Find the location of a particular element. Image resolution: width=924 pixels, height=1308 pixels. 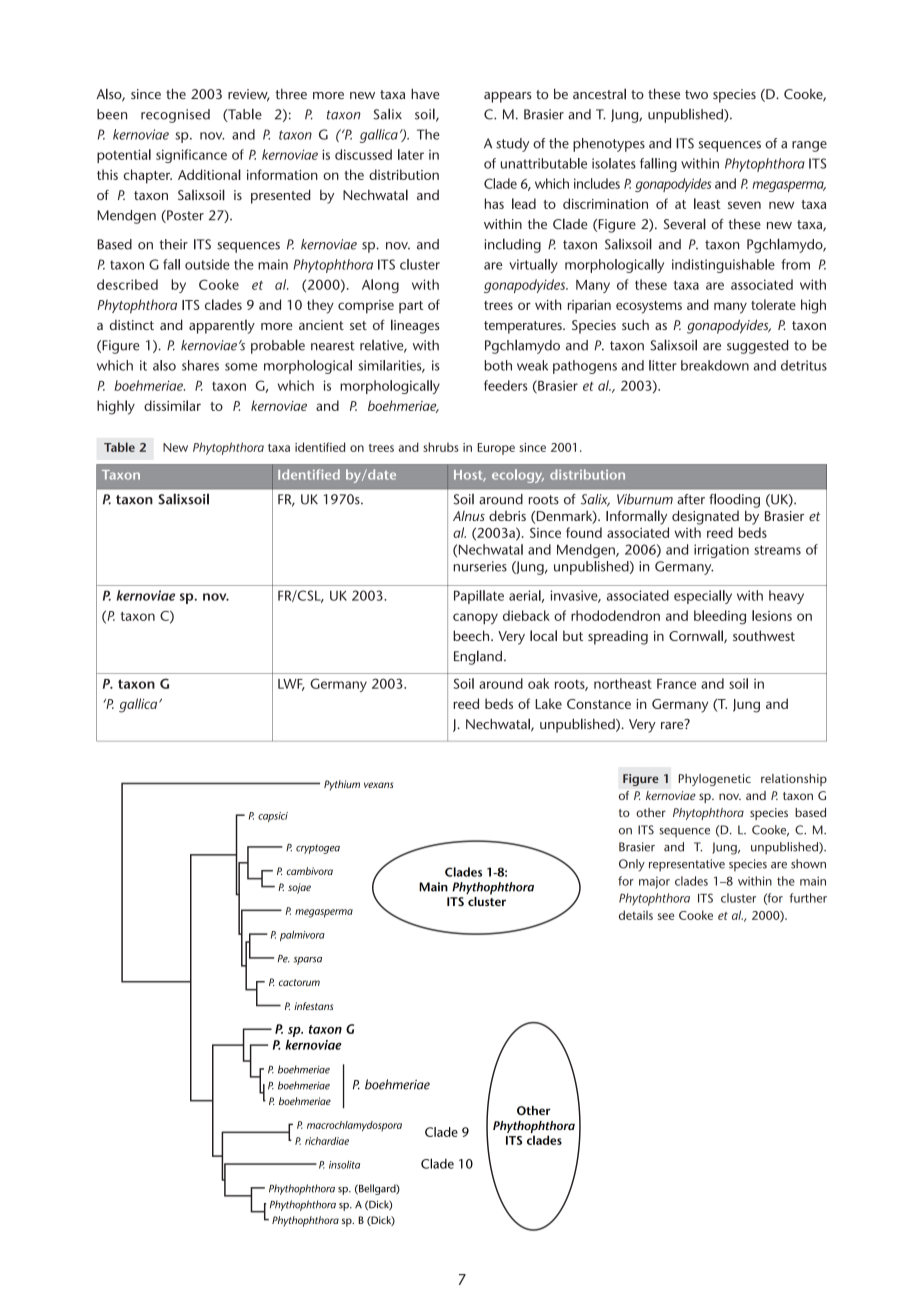

details is located at coordinates (636, 915).
